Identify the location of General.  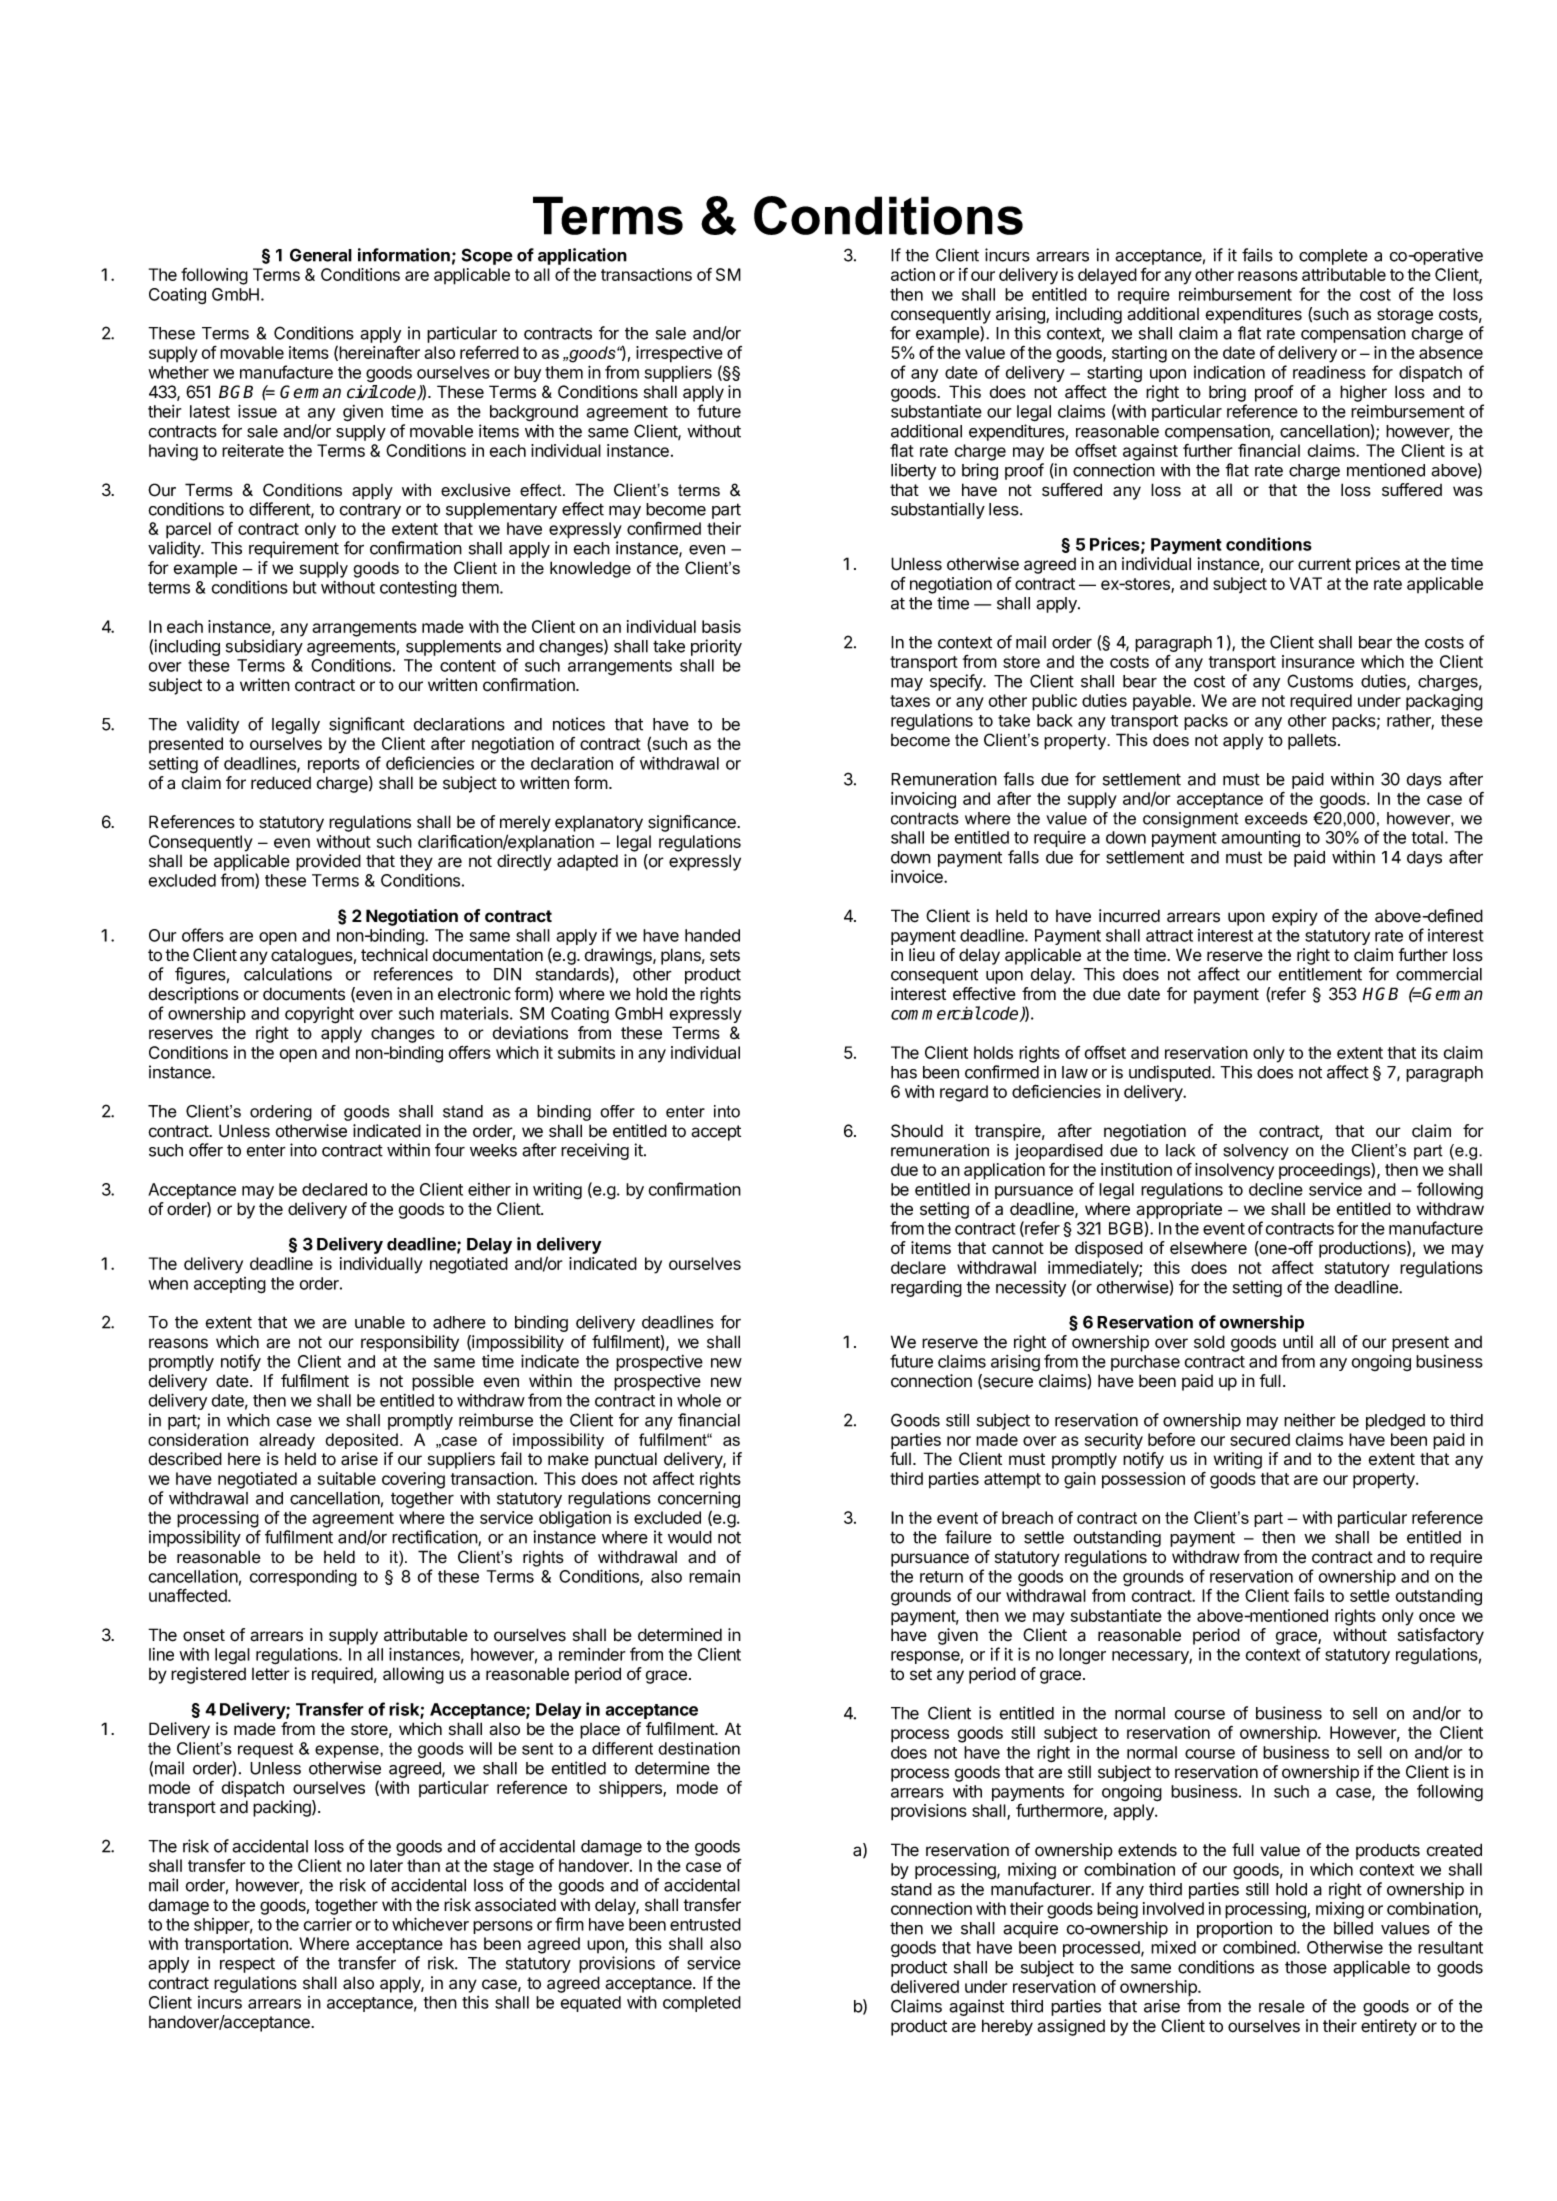
(321, 255).
